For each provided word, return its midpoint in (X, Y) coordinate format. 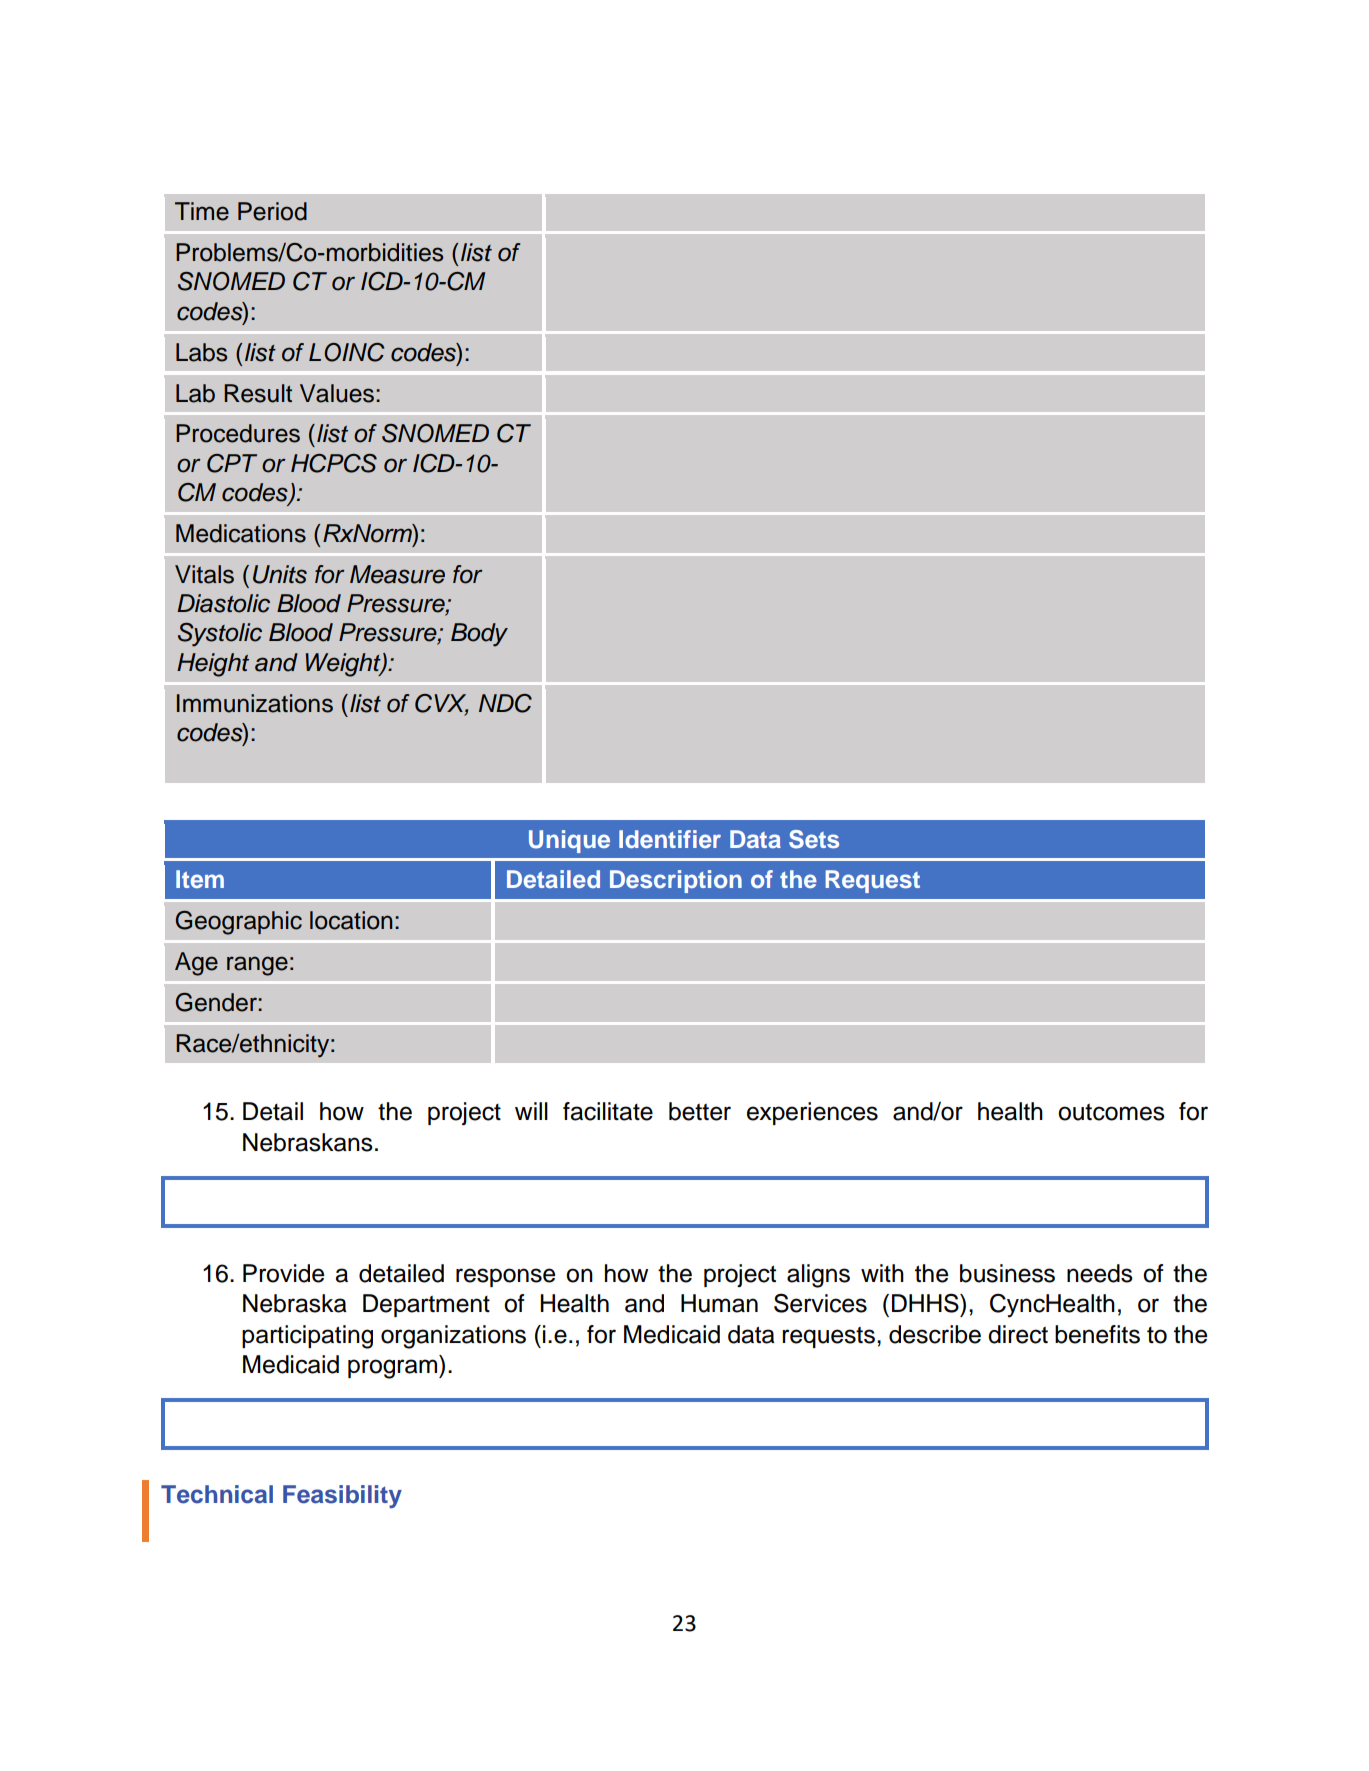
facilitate (608, 1111)
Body (479, 635)
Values (337, 393)
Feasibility (342, 1496)
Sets (814, 839)
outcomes (1111, 1112)
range (257, 966)
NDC (505, 703)
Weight (344, 665)
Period (272, 211)
